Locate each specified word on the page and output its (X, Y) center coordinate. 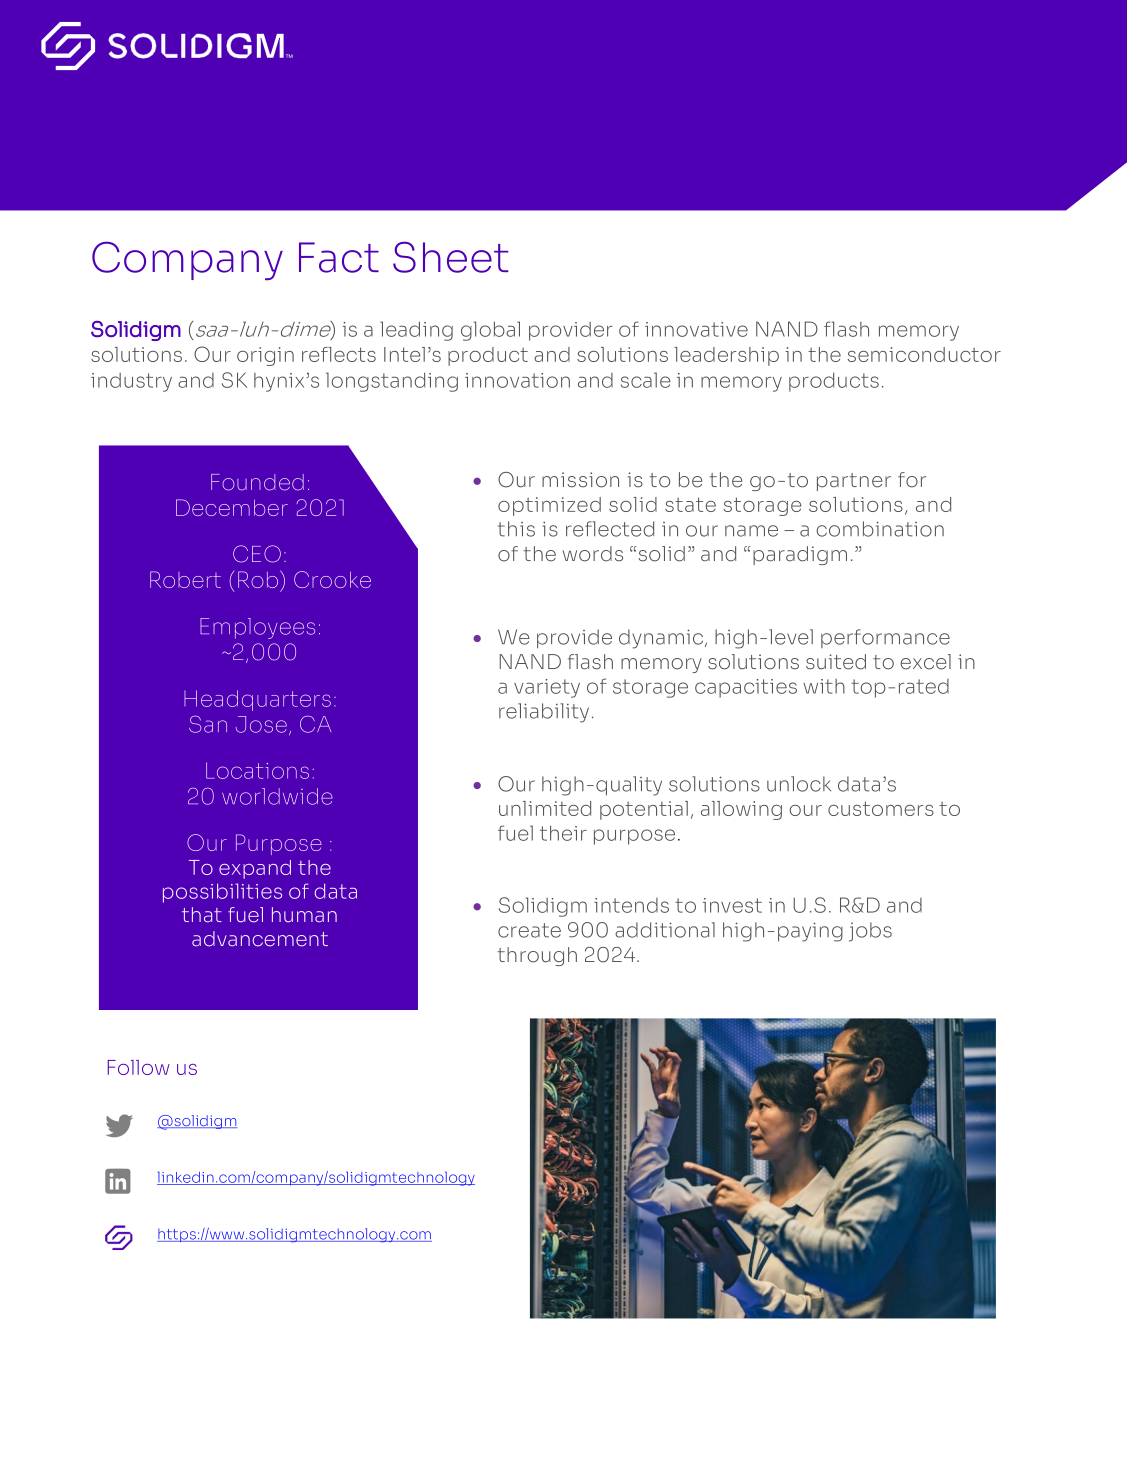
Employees (257, 628)
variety (547, 688)
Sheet (450, 257)
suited (836, 662)
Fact (339, 257)
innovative (696, 329)
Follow (139, 1067)
